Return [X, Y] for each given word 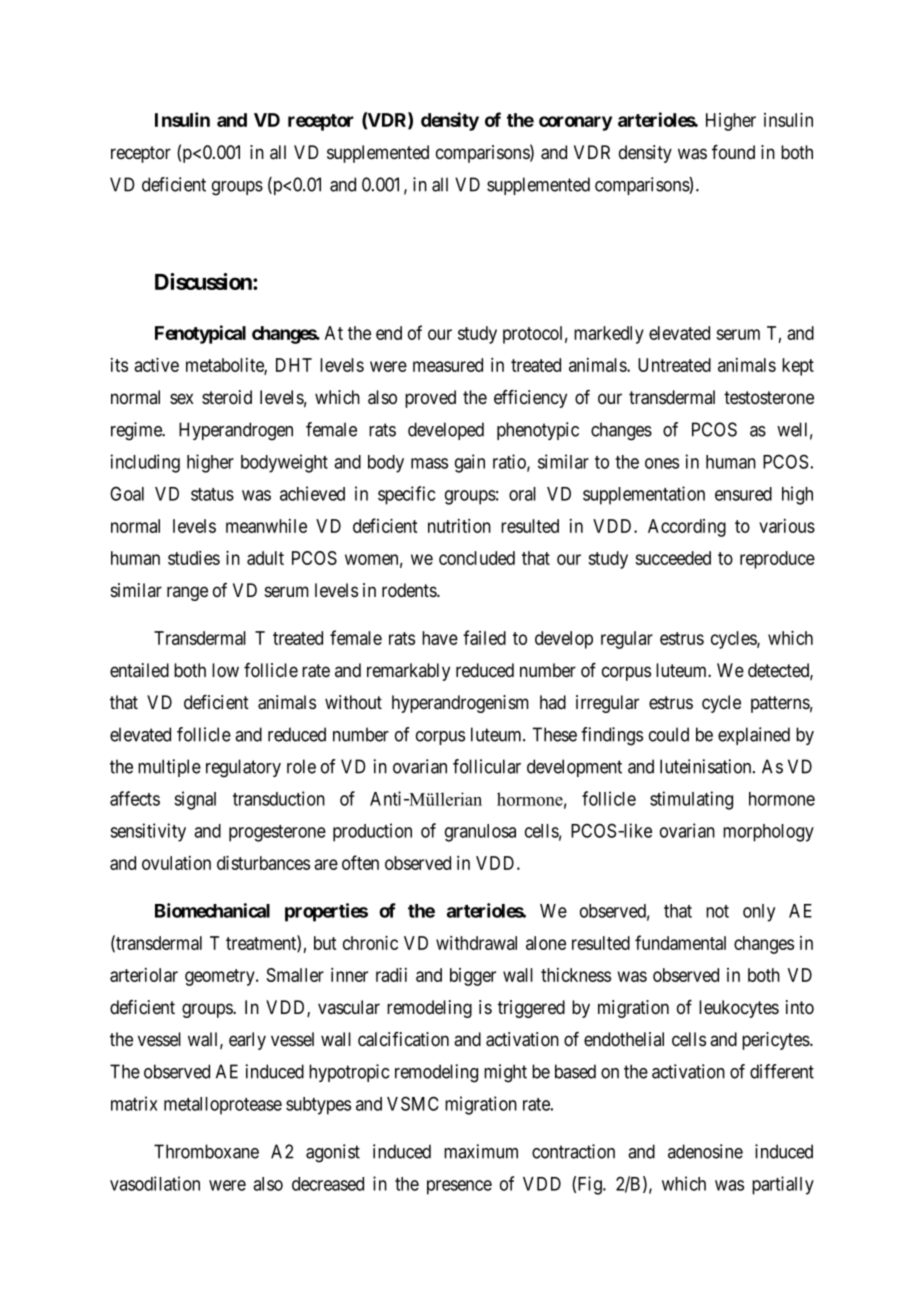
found [733, 152]
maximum [481, 1151]
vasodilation [155, 1183]
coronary [575, 123]
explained [754, 736]
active [156, 364]
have [440, 638]
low [225, 670]
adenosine [705, 1151]
